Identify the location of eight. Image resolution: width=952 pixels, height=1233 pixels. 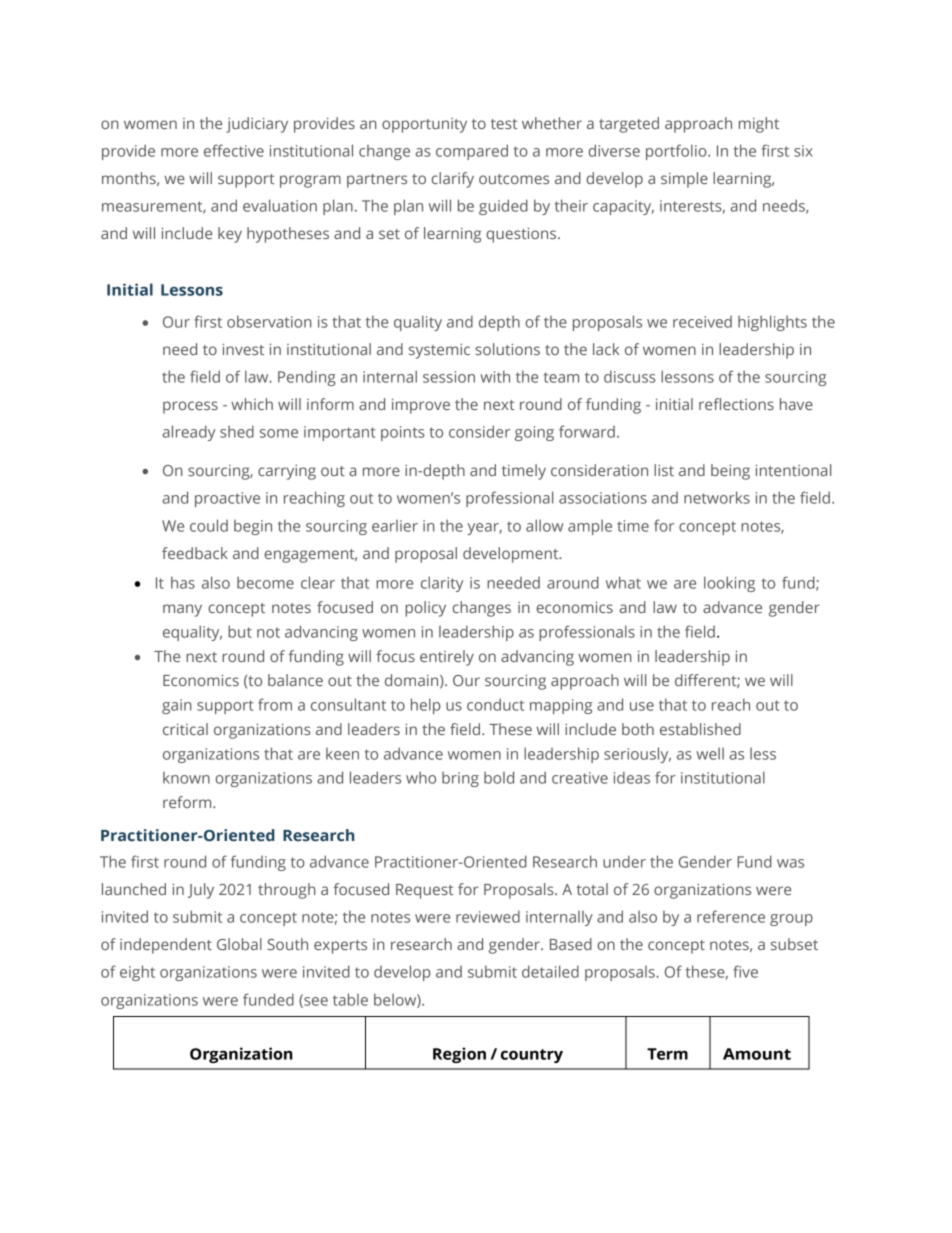
(137, 973).
